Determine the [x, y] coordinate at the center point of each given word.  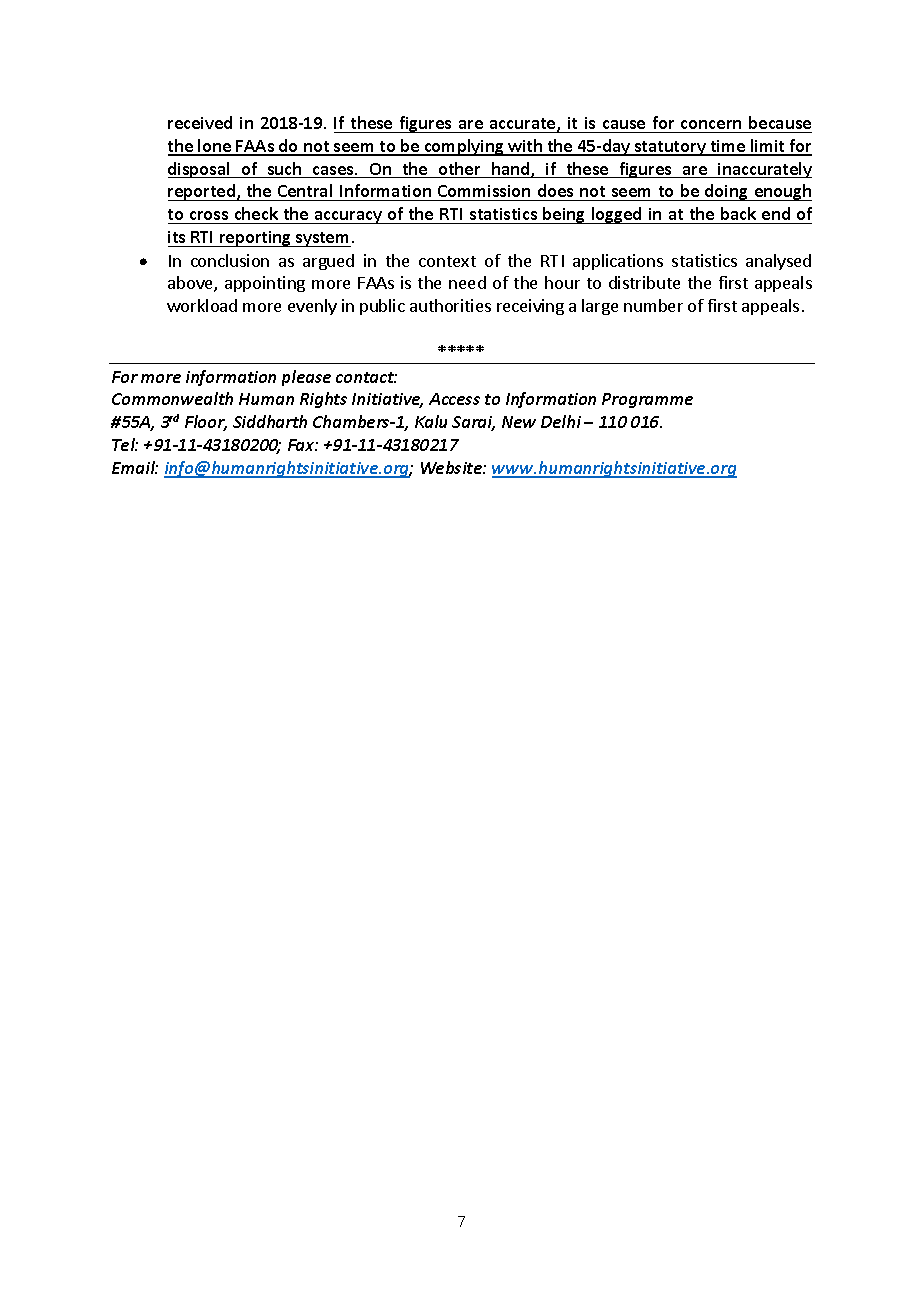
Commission [484, 191]
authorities [450, 305]
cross [209, 215]
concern [711, 124]
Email [135, 467]
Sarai [473, 423]
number [653, 305]
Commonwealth [172, 398]
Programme [647, 400]
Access [454, 399]
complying [464, 147]
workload [202, 305]
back [738, 213]
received [200, 122]
